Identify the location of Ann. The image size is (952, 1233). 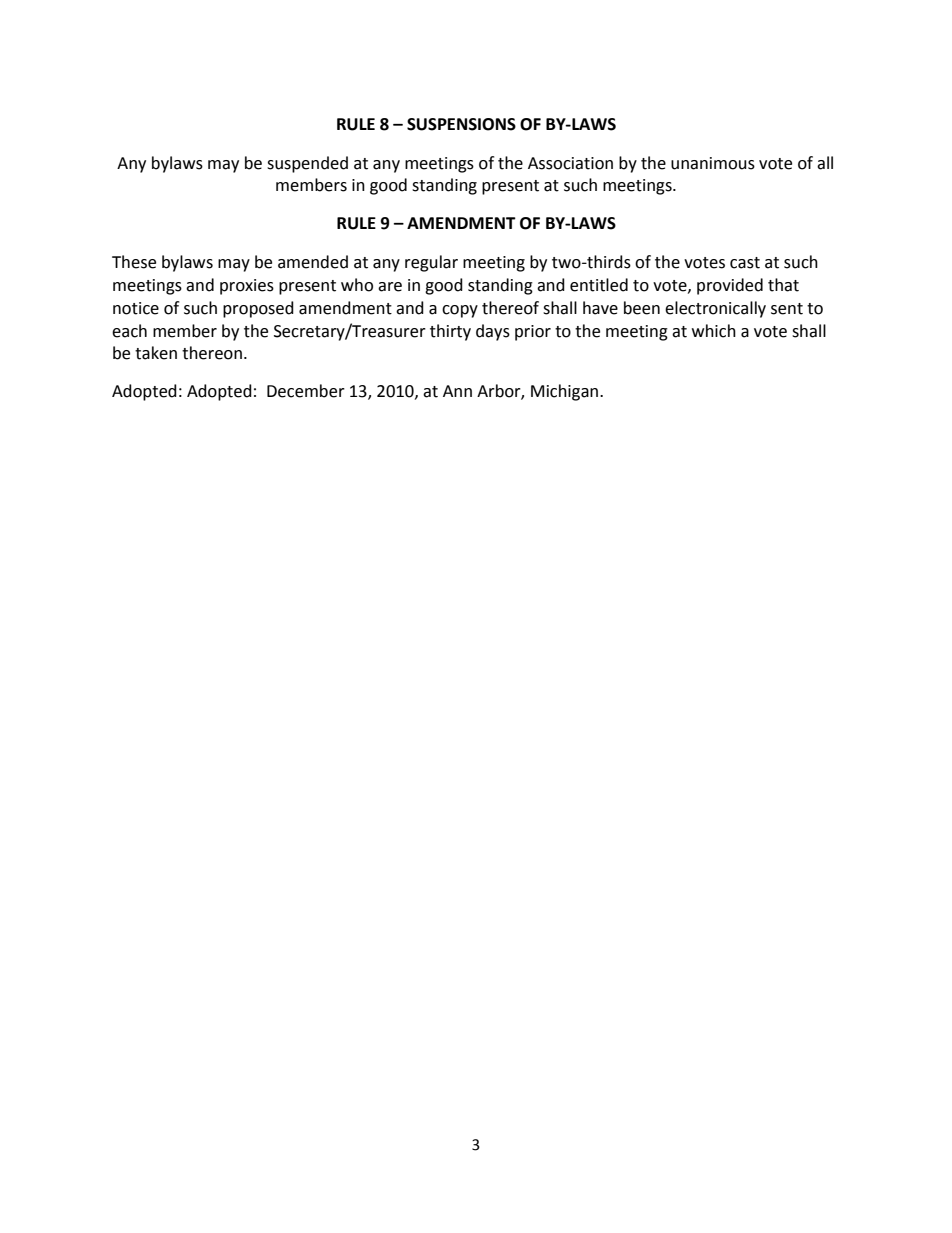
(457, 391).
